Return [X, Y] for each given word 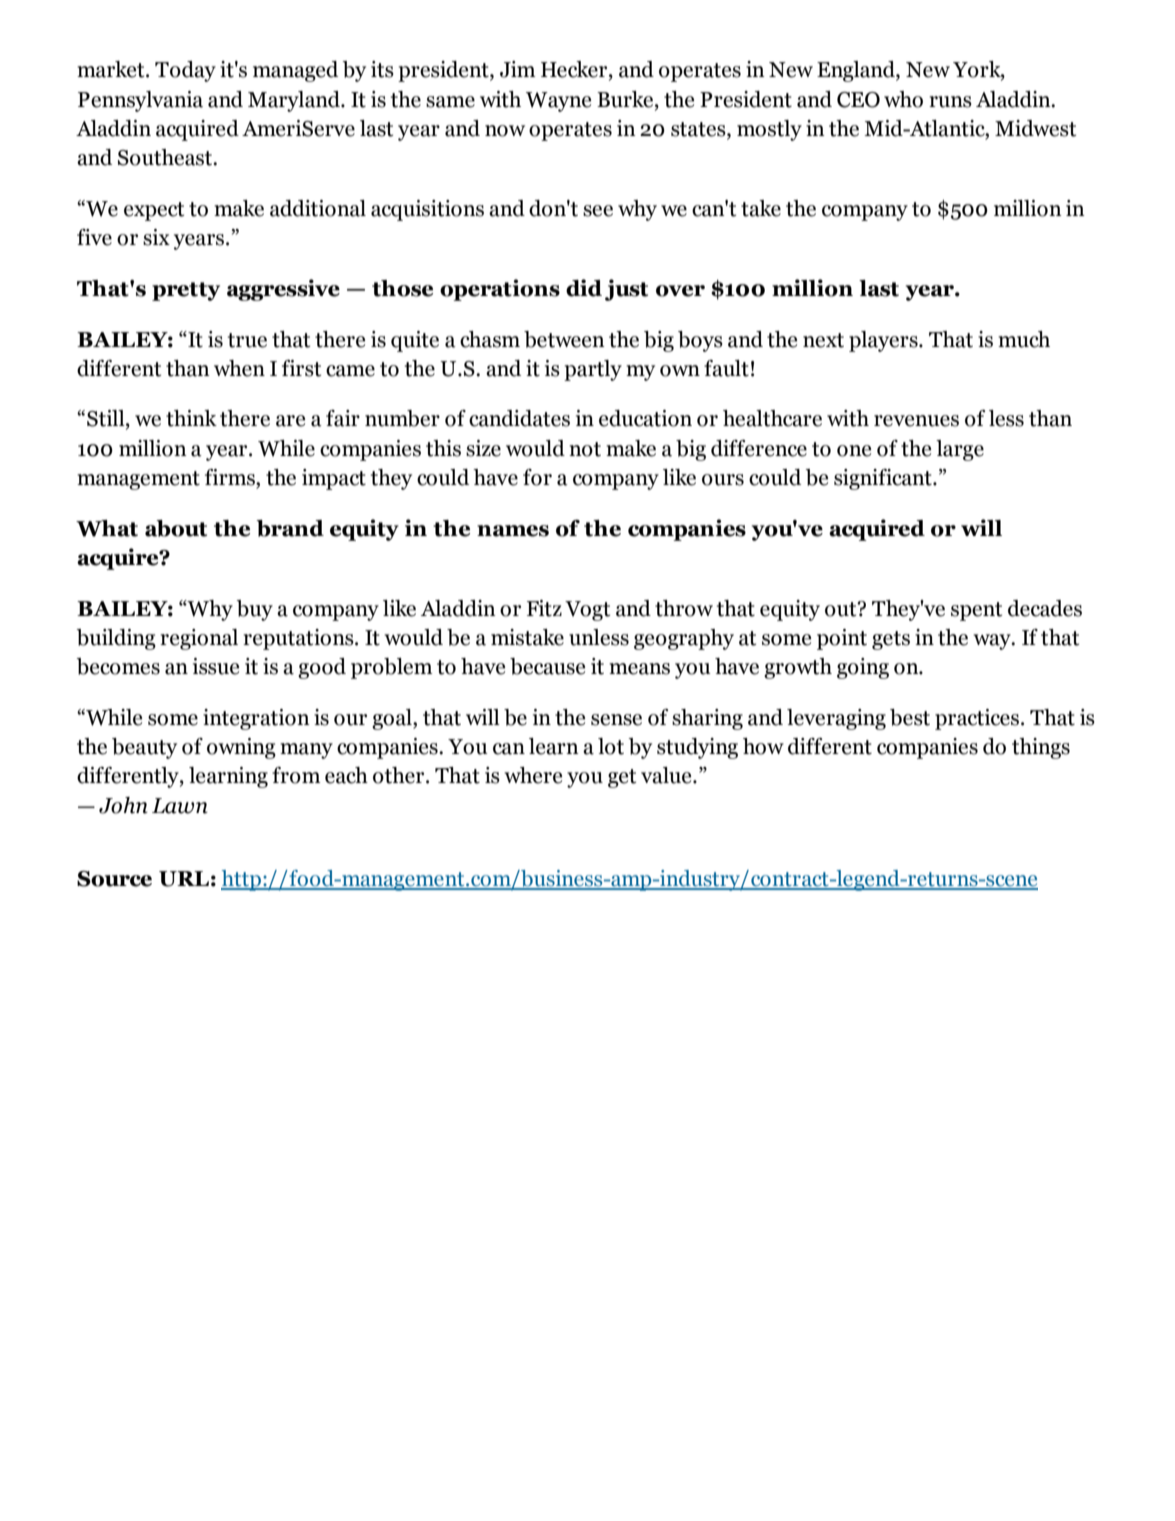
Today [185, 71]
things [1041, 748]
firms [231, 478]
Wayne [558, 102]
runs [950, 102]
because [547, 666]
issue [216, 666]
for [537, 477]
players [884, 341]
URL [184, 879]
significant [884, 479]
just [626, 290]
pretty [186, 291]
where [533, 775]
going [863, 668]
